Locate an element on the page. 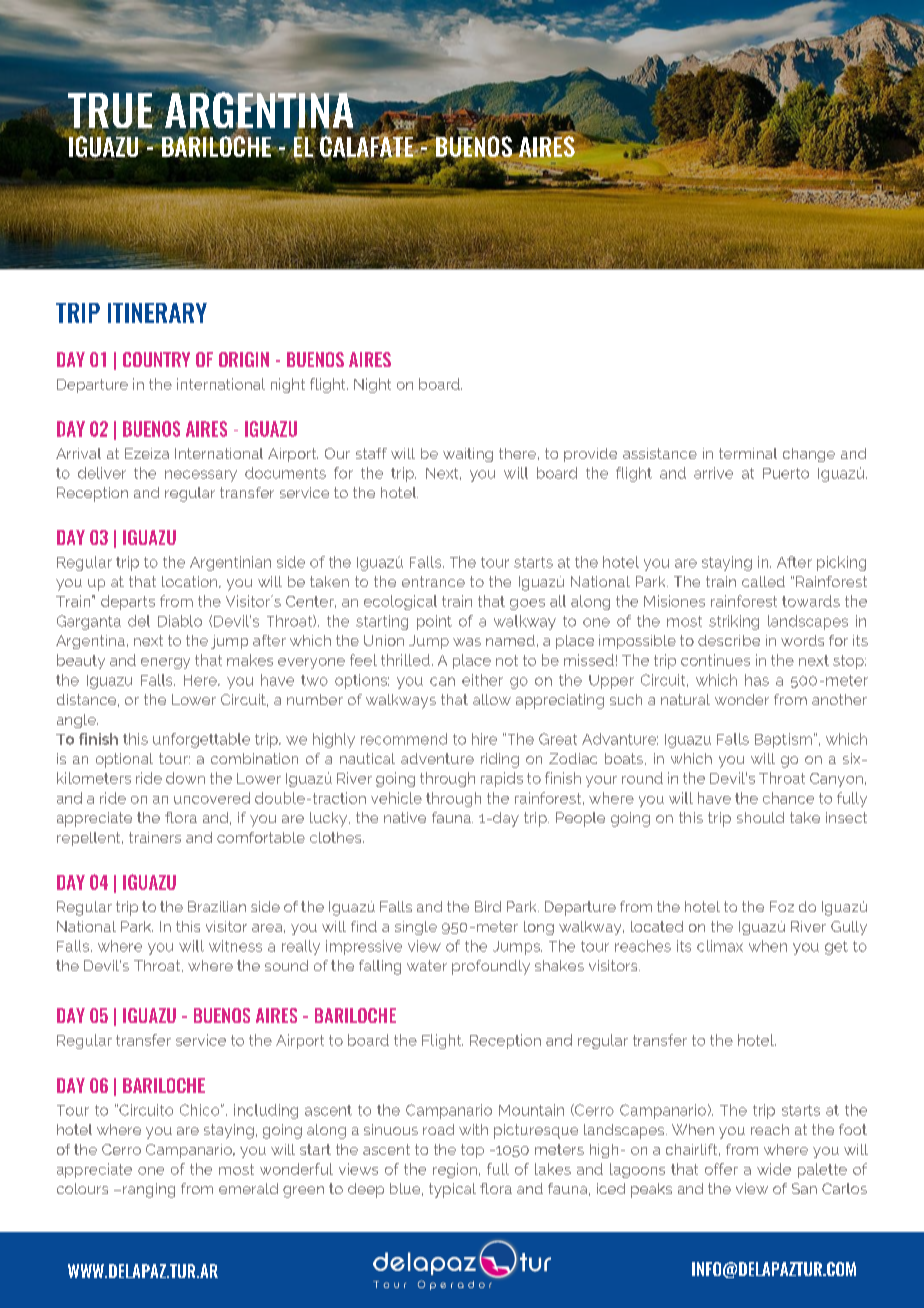  was is located at coordinates (467, 642).
